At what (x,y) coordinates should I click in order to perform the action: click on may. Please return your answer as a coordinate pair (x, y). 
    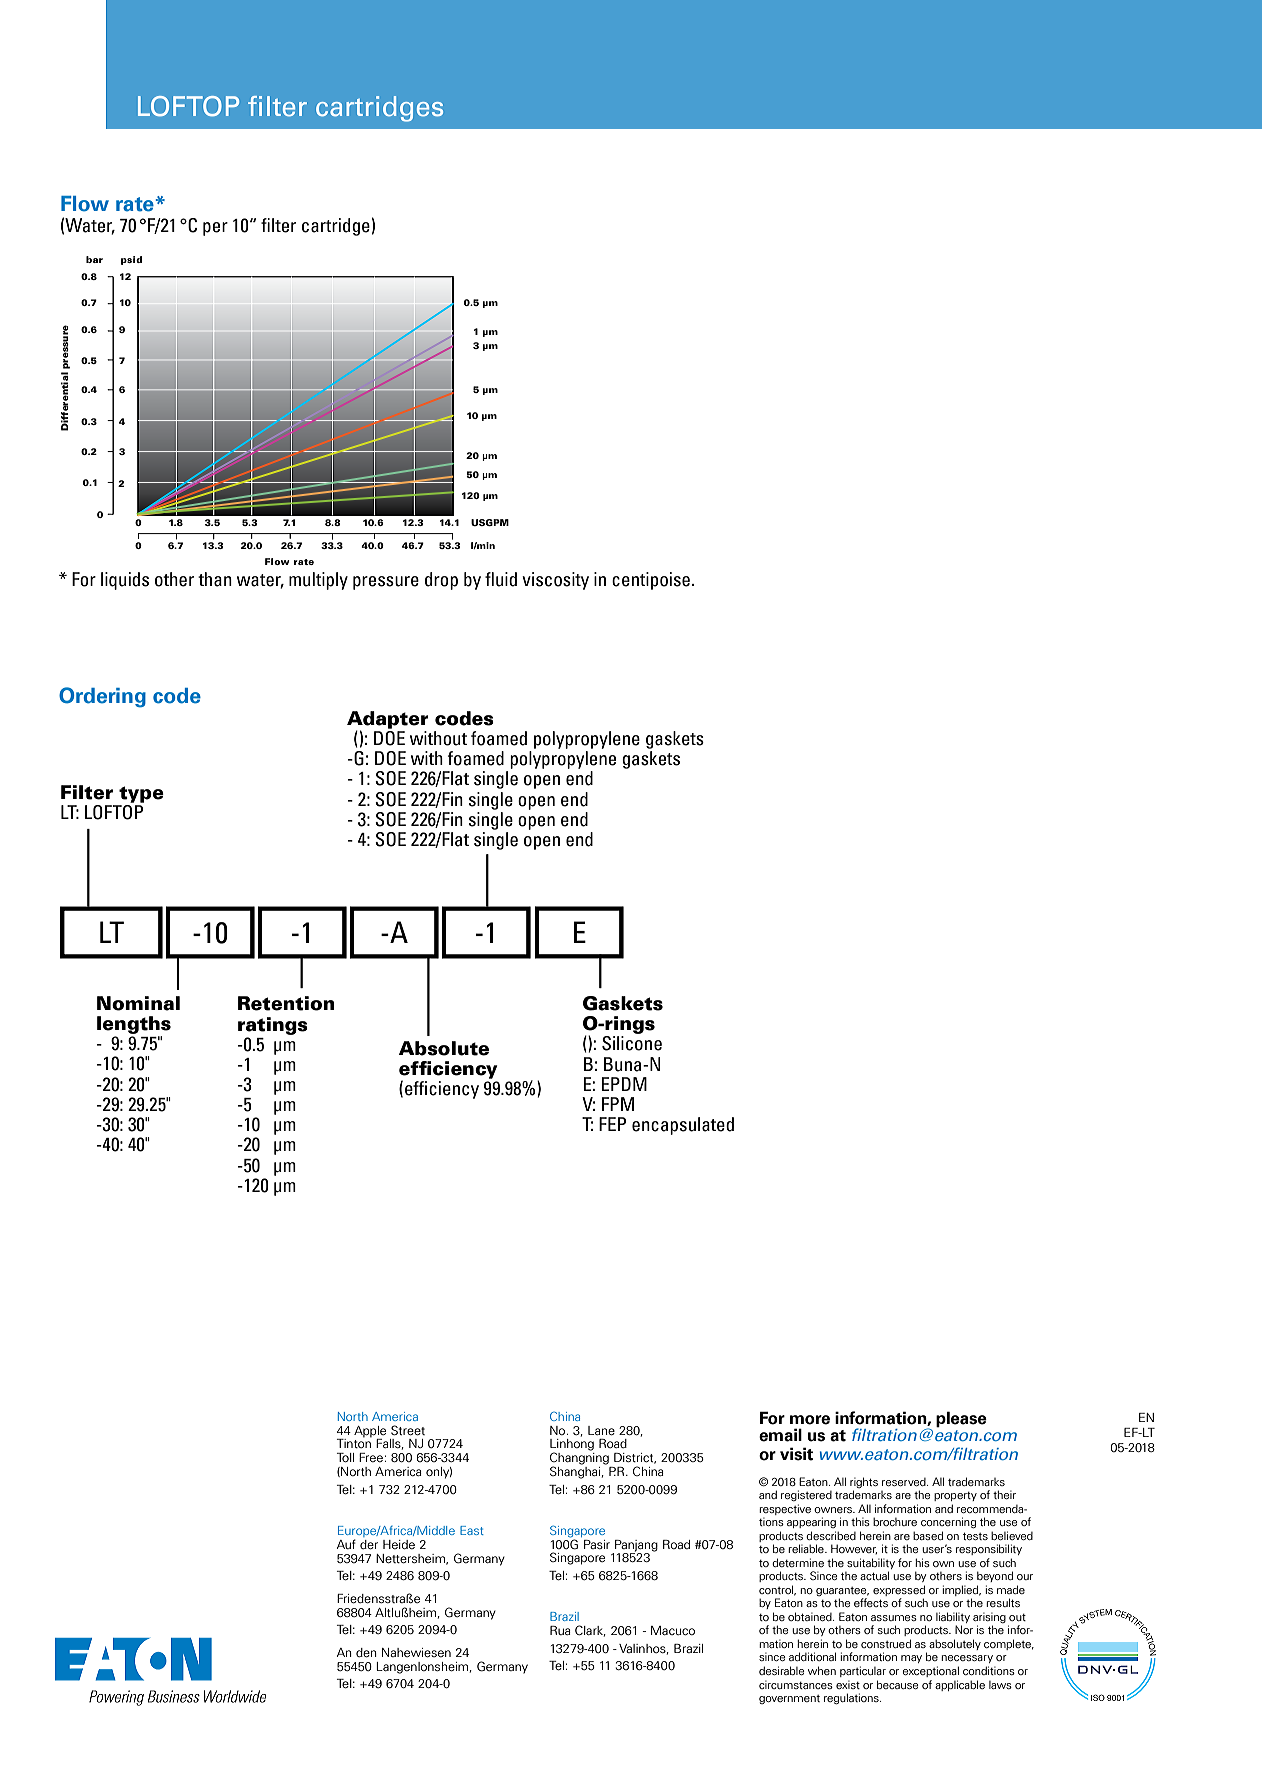
    Looking at the image, I should click on (911, 1659).
